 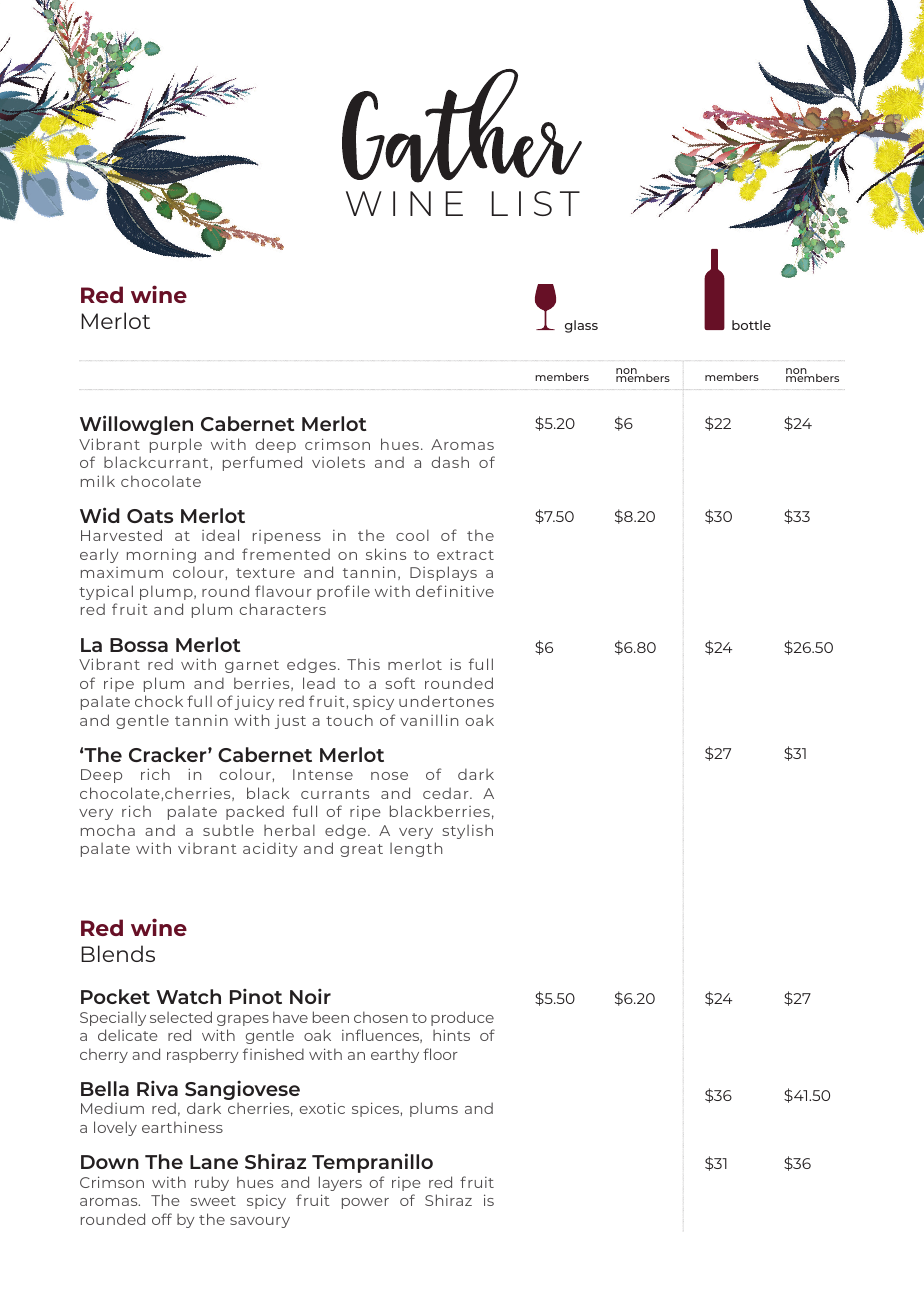 What do you see at coordinates (536, 203) in the screenshot?
I see `LIST` at bounding box center [536, 203].
